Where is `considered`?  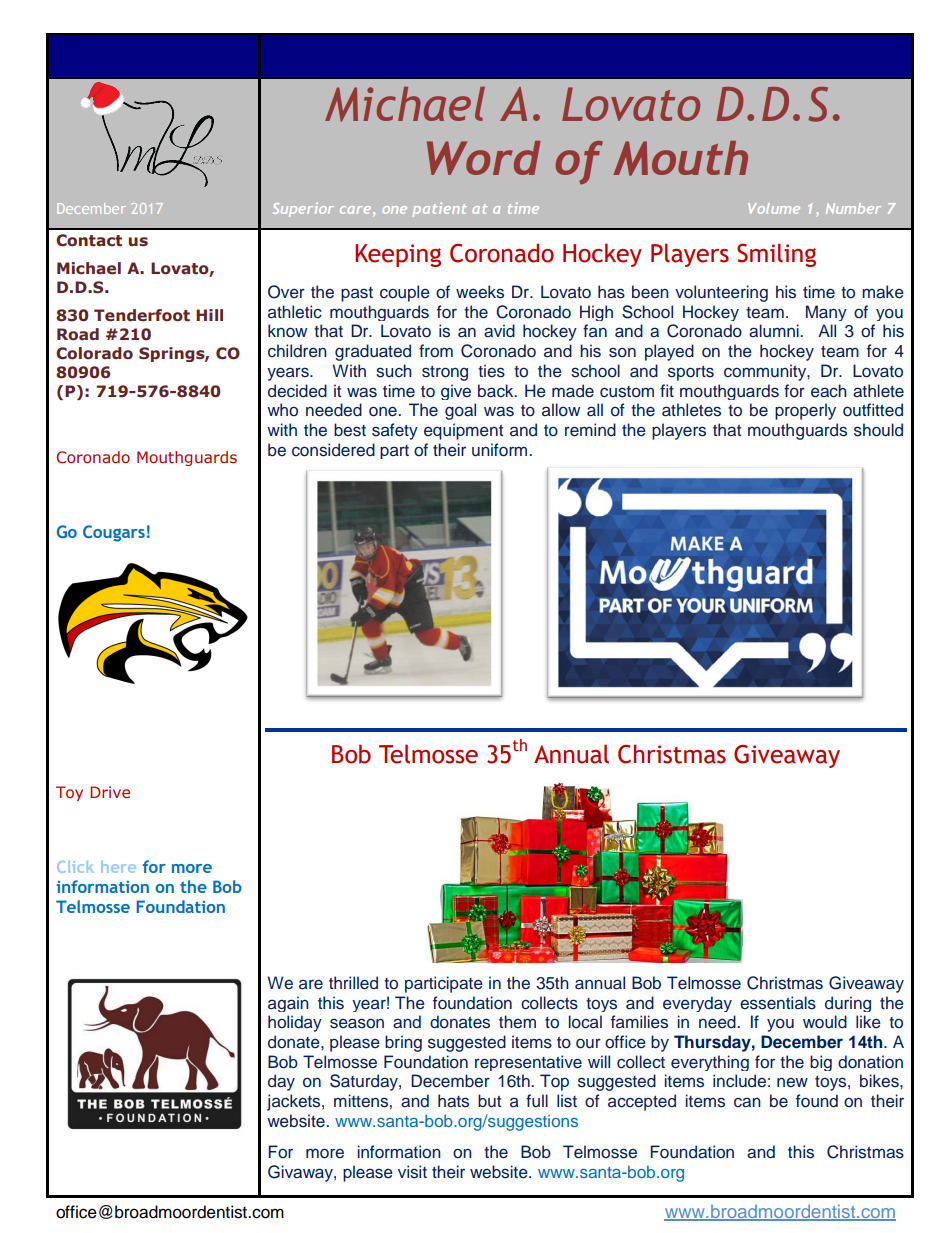
considered is located at coordinates (333, 450).
